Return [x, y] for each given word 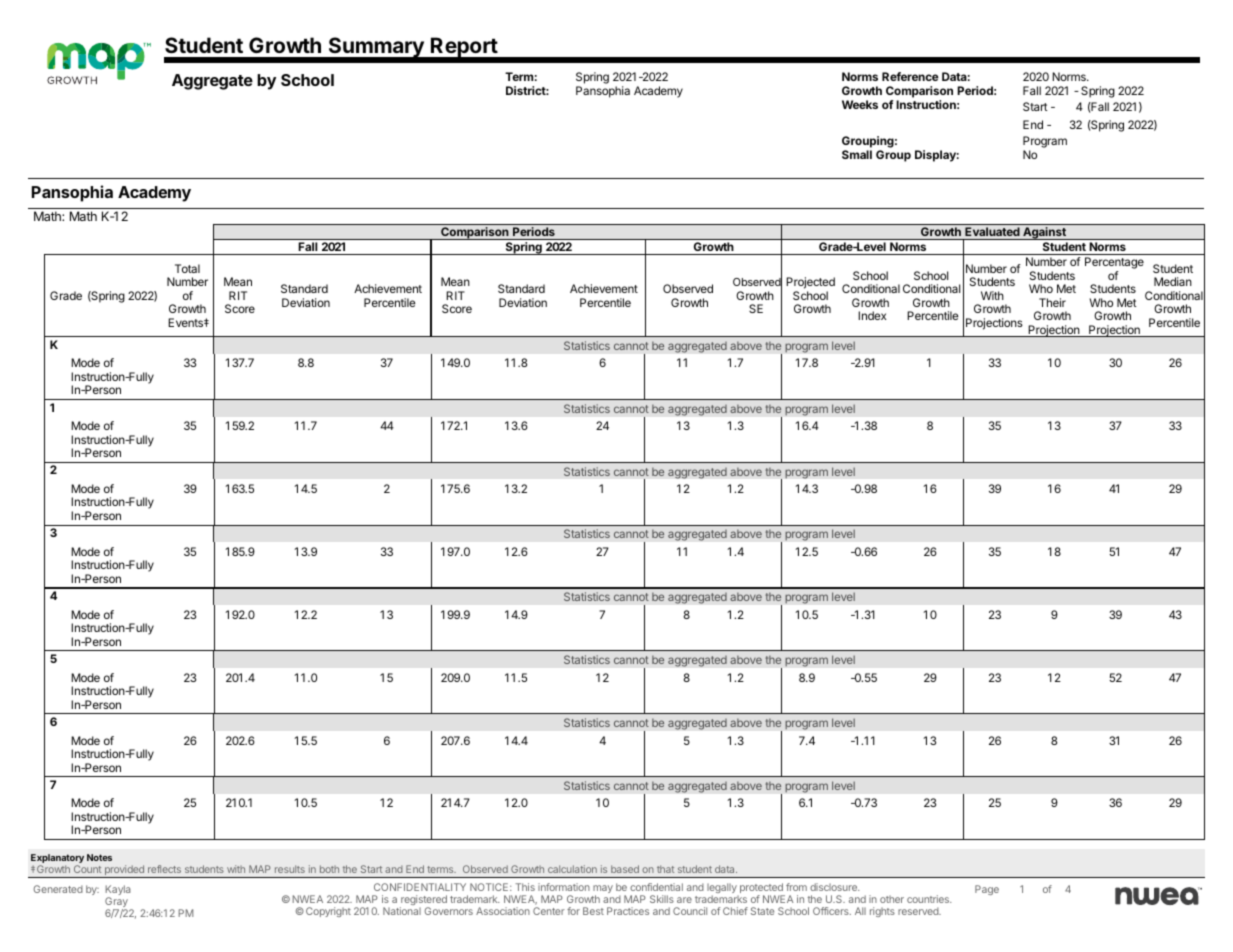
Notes [99, 857]
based [625, 869]
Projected [810, 284]
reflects [164, 869]
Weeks [860, 104]
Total [187, 268]
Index [872, 315]
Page [987, 890]
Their [1052, 302]
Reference [910, 76]
